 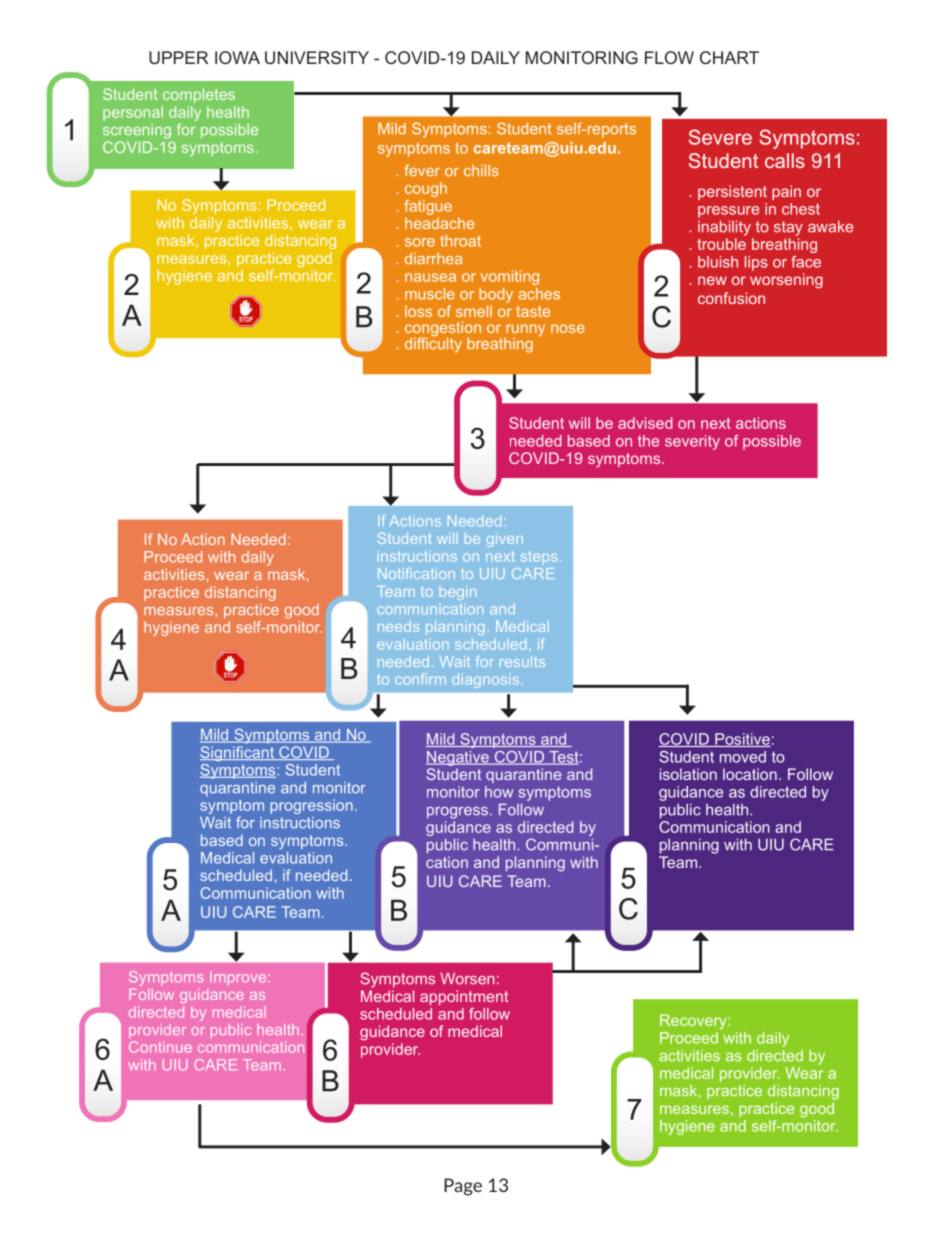 What do you see at coordinates (458, 593) in the screenshot?
I see `begin` at bounding box center [458, 593].
